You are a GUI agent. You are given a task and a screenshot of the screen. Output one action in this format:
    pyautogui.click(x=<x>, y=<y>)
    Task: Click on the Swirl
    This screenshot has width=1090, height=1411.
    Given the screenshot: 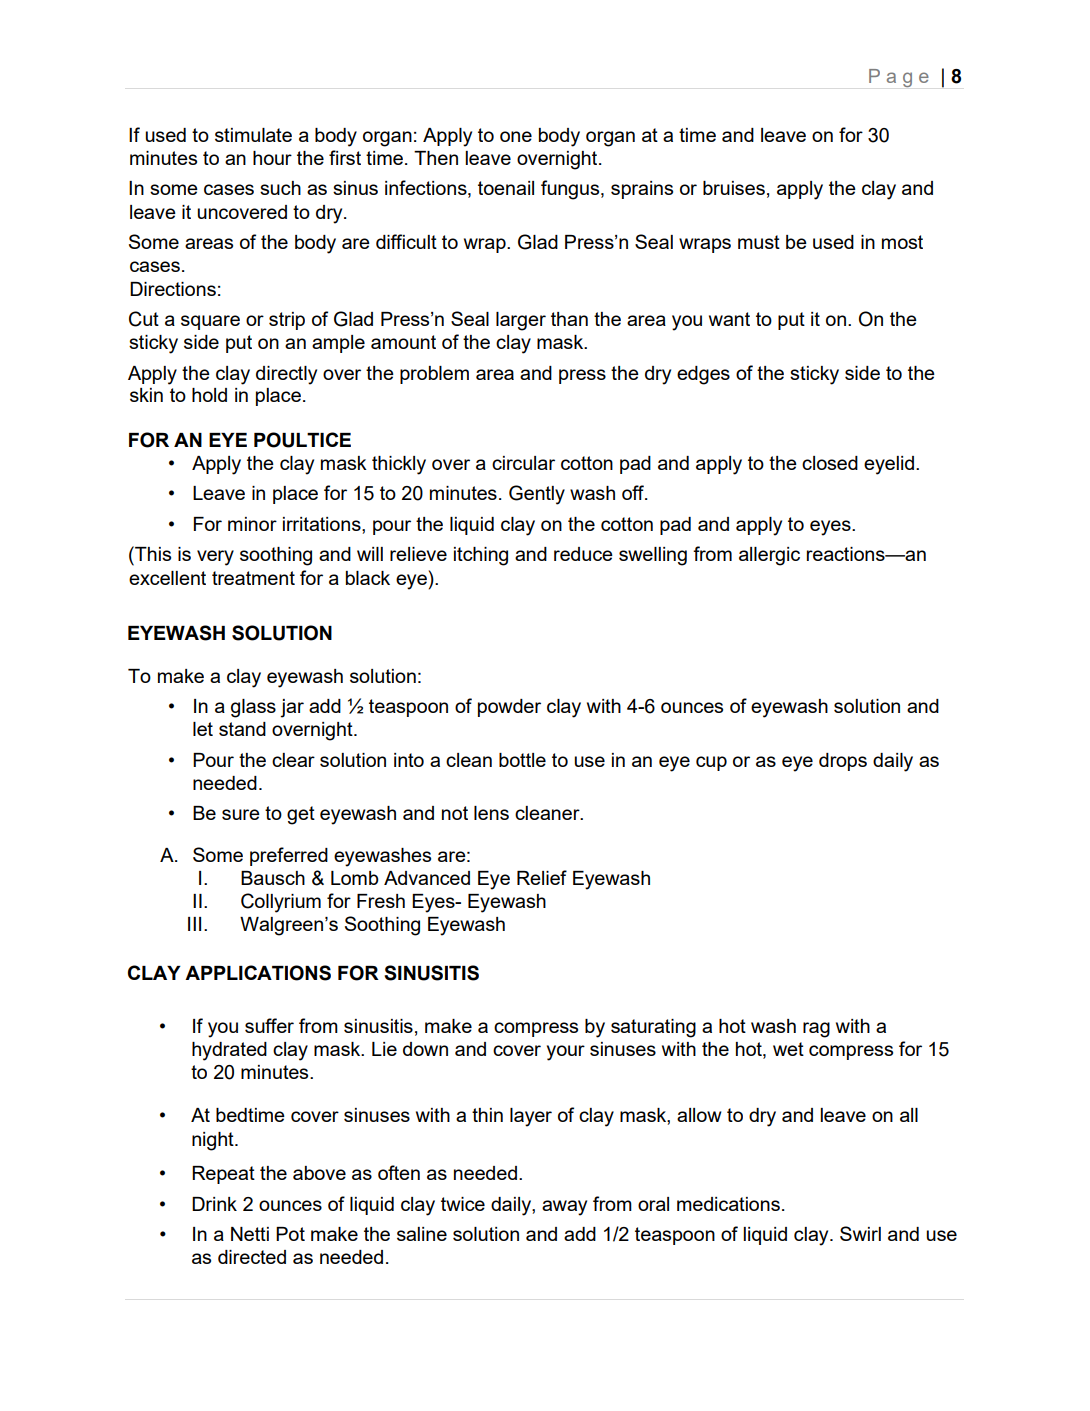 What is the action you would take?
    pyautogui.click(x=860, y=1233)
